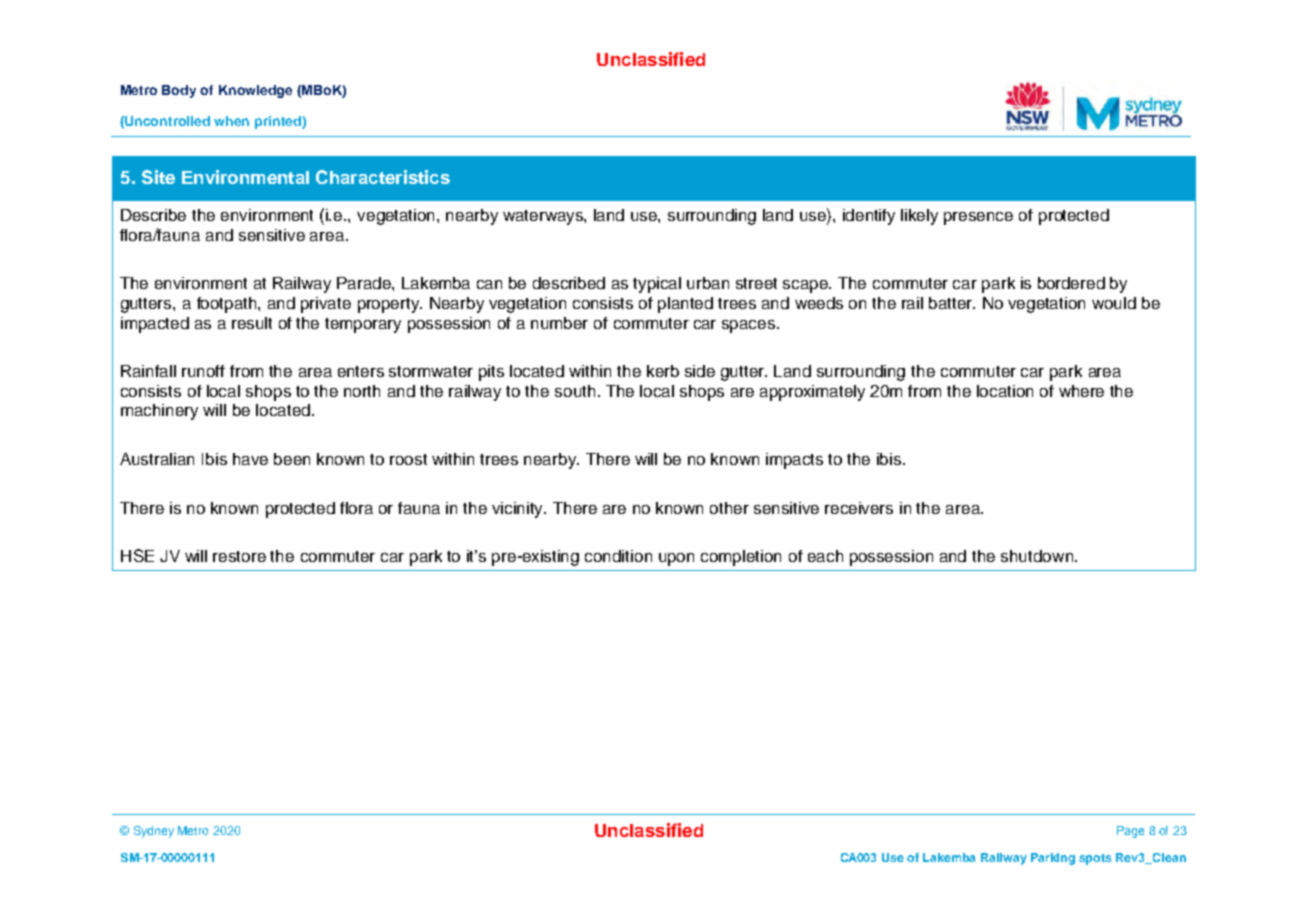 The height and width of the screenshot is (924, 1308). What do you see at coordinates (154, 832) in the screenshot?
I see `Sydney` at bounding box center [154, 832].
